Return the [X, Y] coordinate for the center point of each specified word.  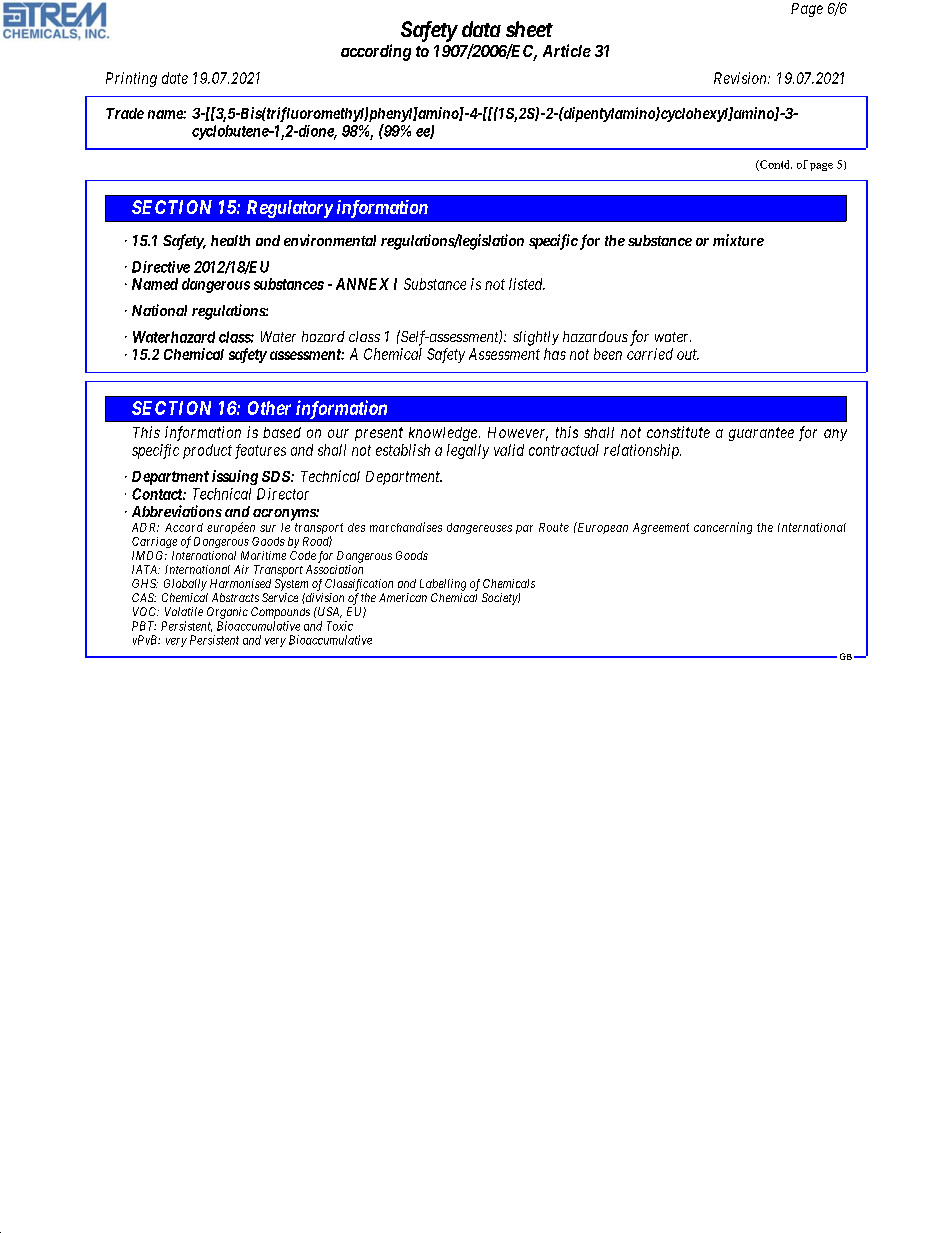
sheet [529, 29]
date [175, 78]
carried [650, 354]
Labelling [443, 585]
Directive [161, 267]
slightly [536, 338]
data [481, 29]
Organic [227, 613]
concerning [723, 528]
